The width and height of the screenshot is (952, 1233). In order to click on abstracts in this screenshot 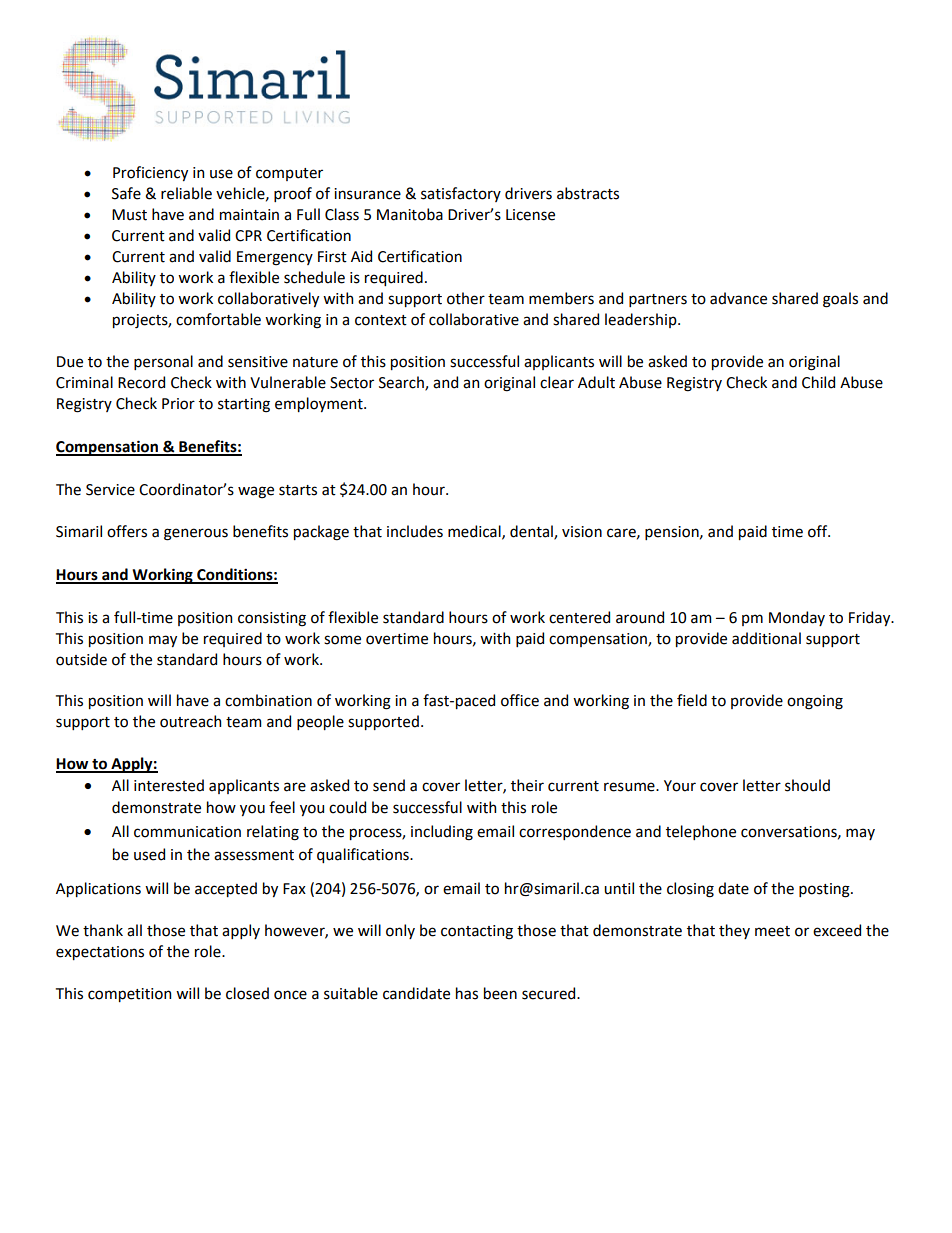, I will do `click(588, 193)`.
